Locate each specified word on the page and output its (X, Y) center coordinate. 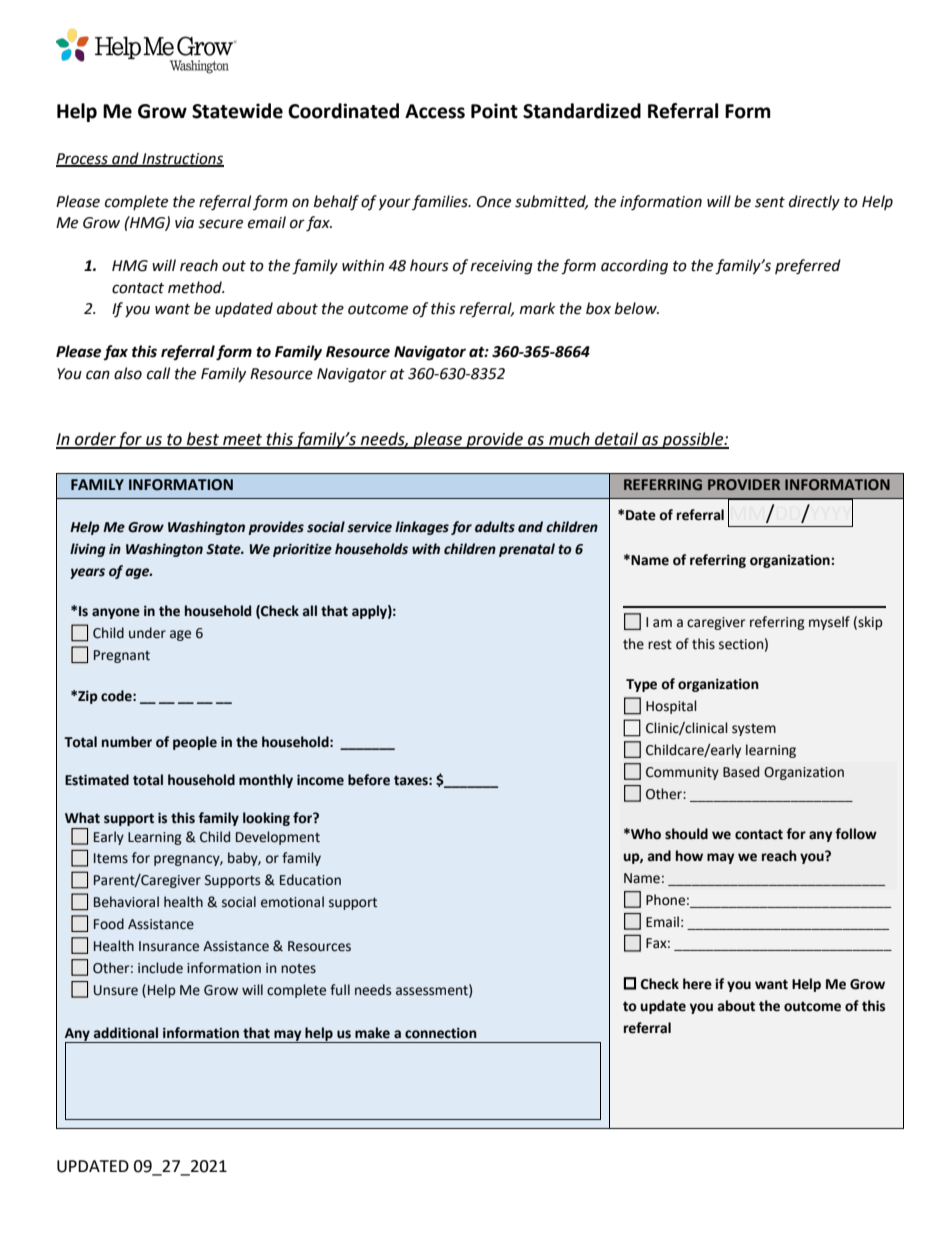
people (195, 743)
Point (494, 111)
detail (616, 440)
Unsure (116, 990)
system (754, 730)
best (203, 440)
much (569, 440)
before (369, 780)
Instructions (182, 159)
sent (770, 202)
